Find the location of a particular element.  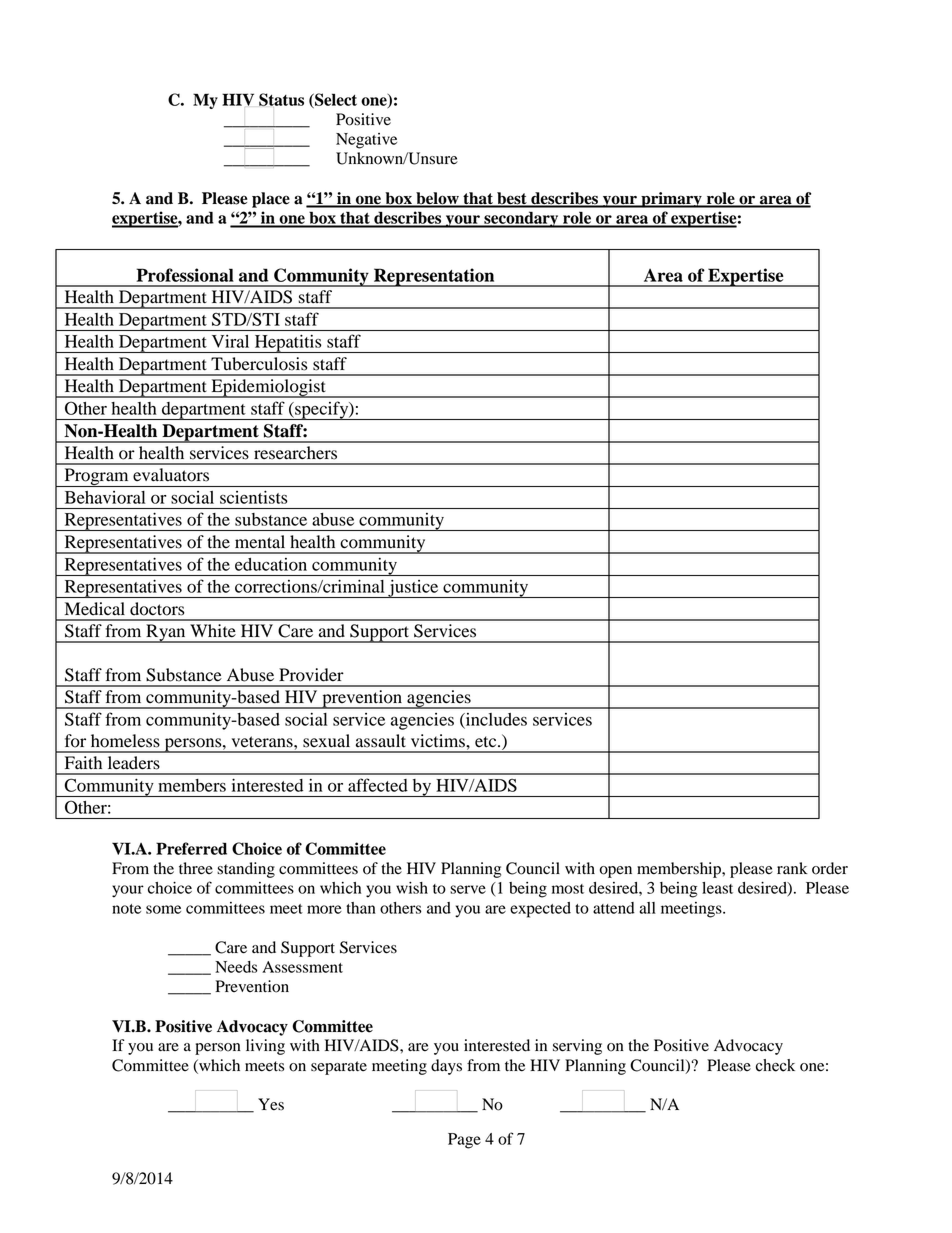

Negative is located at coordinates (366, 141).
